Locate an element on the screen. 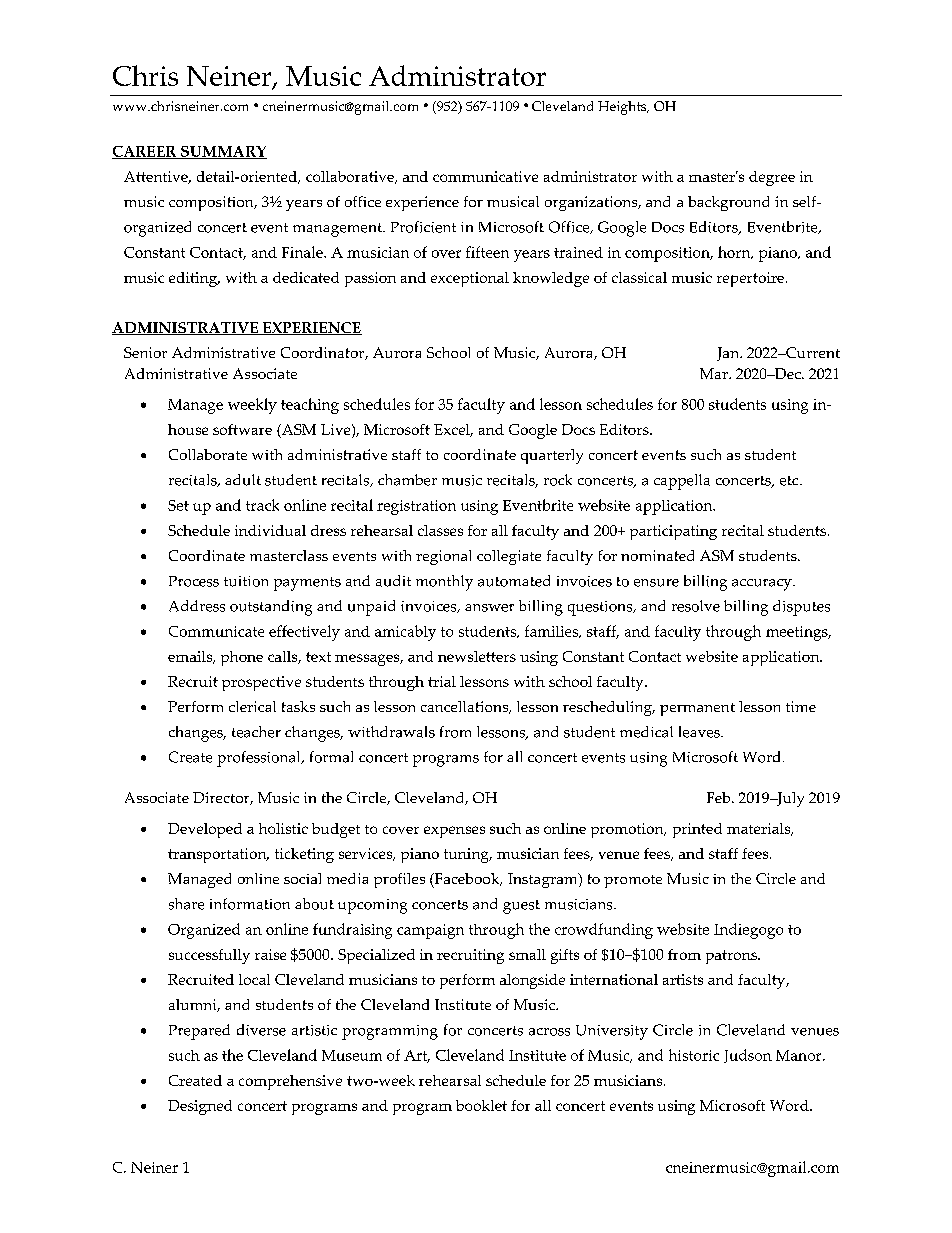 Image resolution: width=952 pixels, height=1233 pixels. professional is located at coordinates (260, 759).
